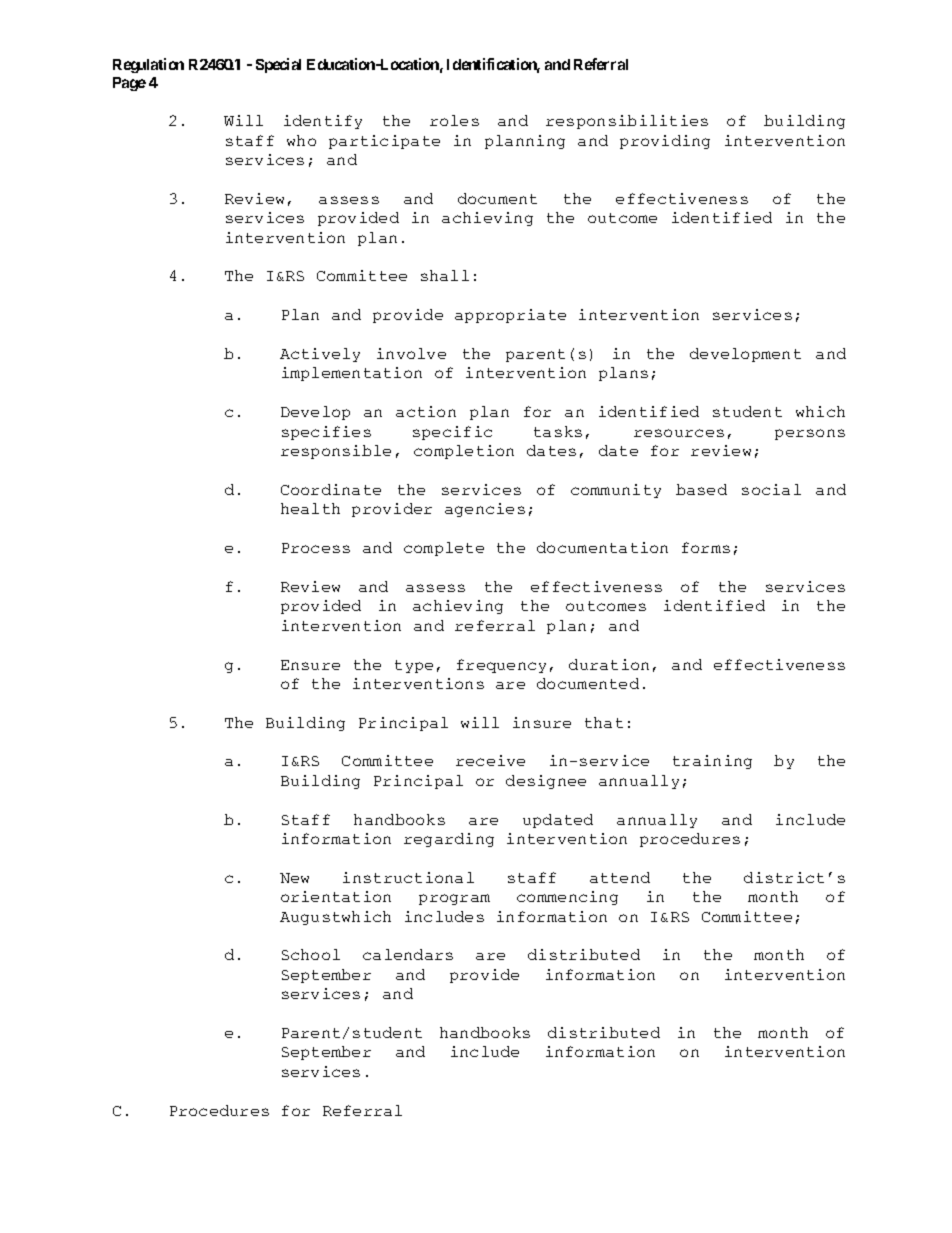 The height and width of the screenshot is (1233, 952). I want to click on forms, so click(706, 547).
